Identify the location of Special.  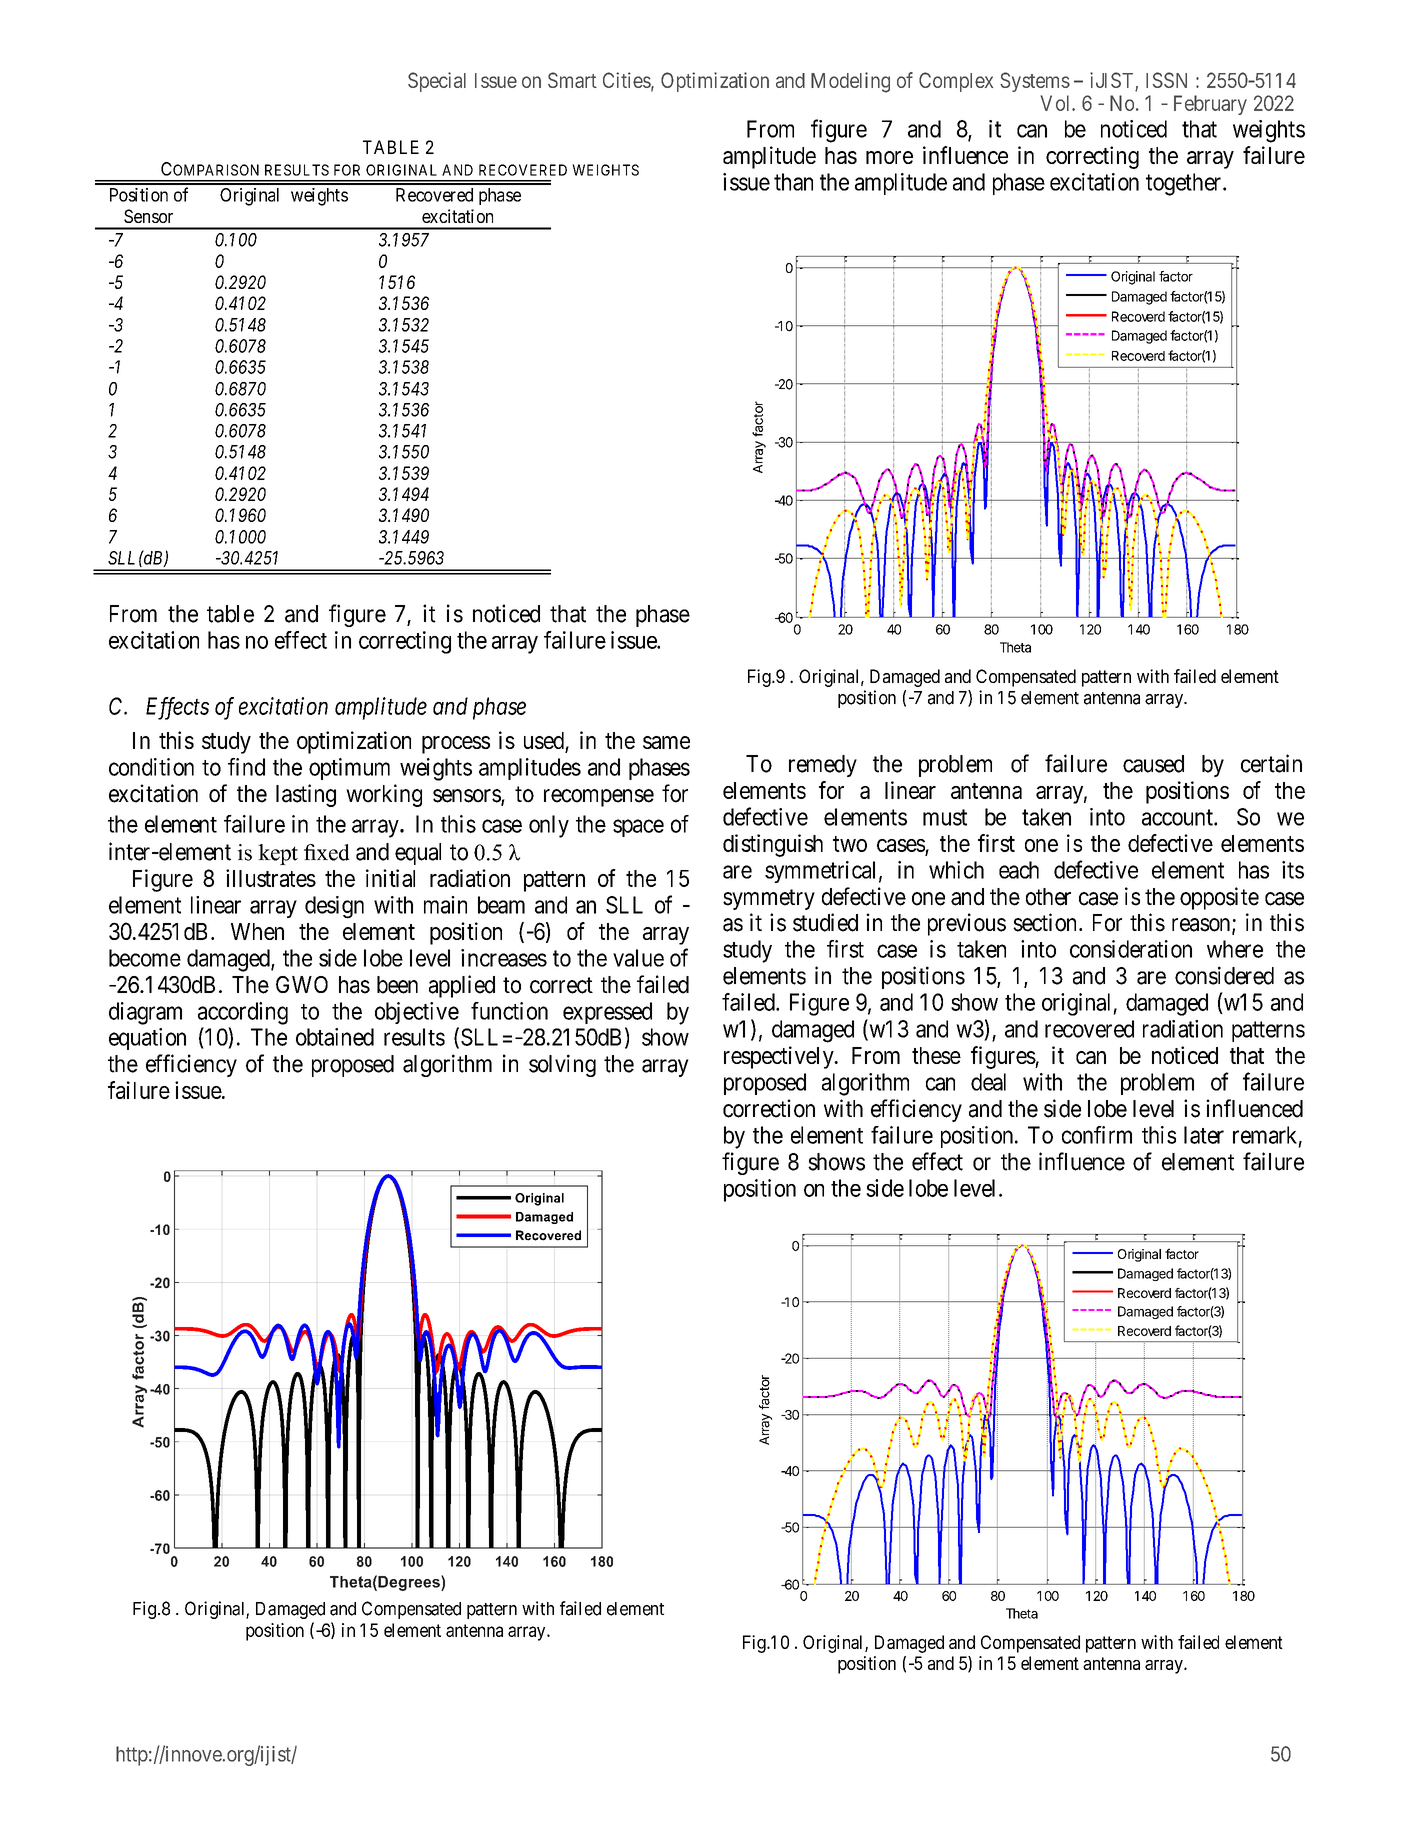
(437, 82).
